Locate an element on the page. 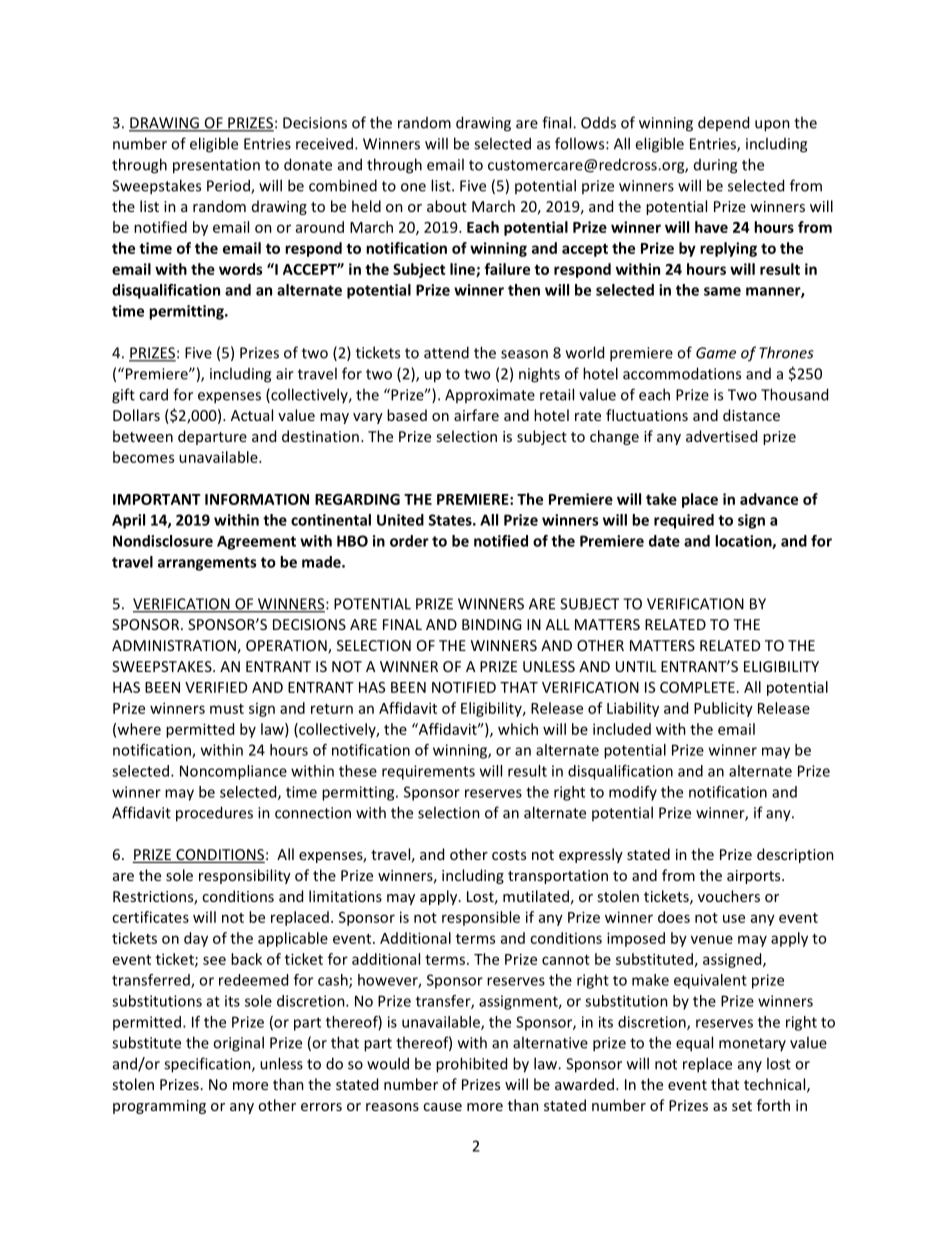 The image size is (952, 1233). presentation is located at coordinates (216, 166).
